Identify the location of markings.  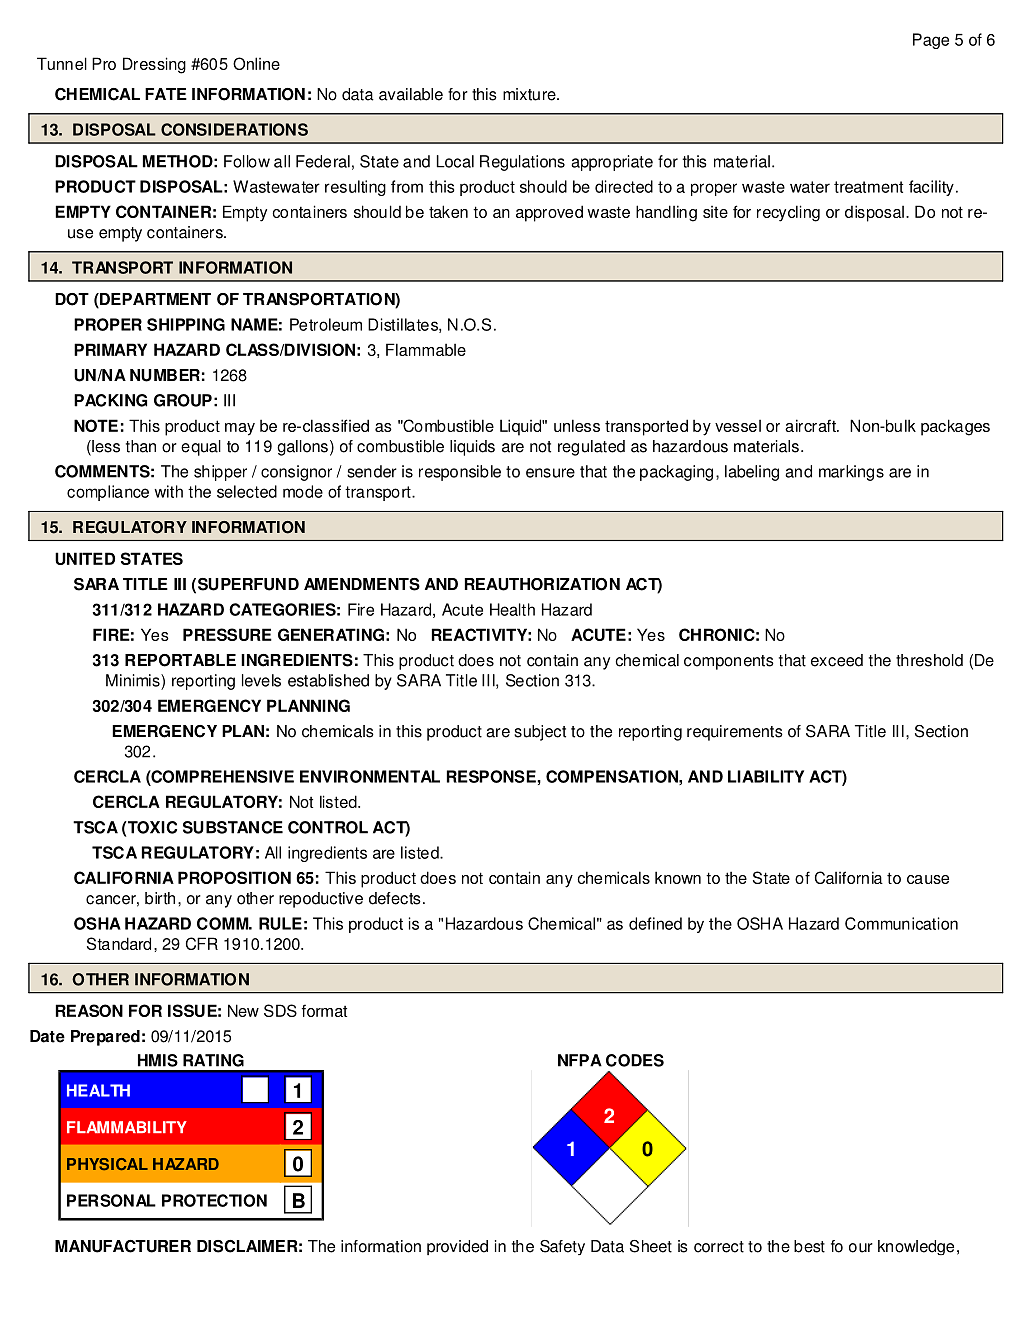
(851, 473).
